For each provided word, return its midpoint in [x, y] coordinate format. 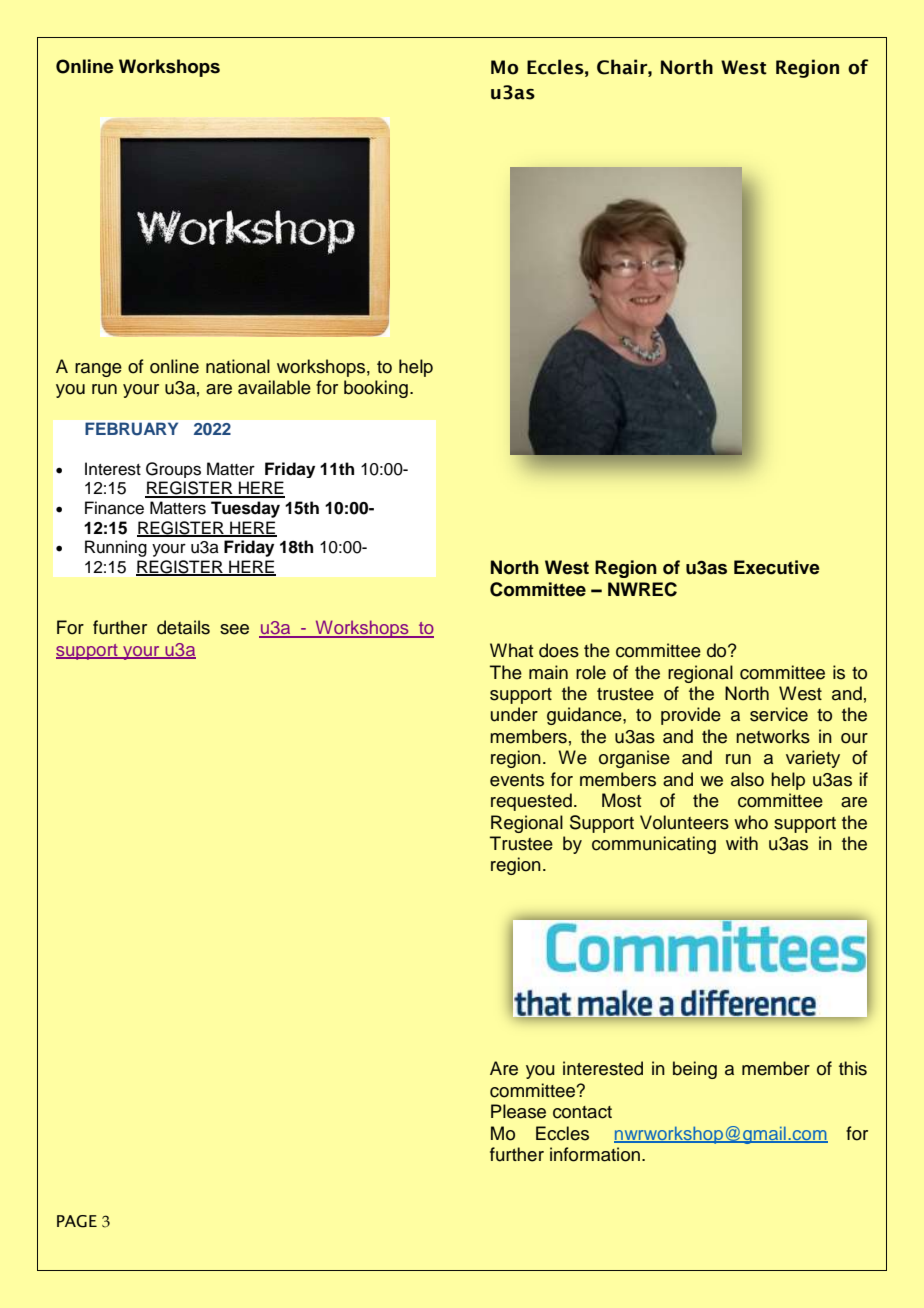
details [183, 627]
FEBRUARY [131, 429]
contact [582, 1112]
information [595, 1154]
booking [376, 389]
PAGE [77, 1221]
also [747, 779]
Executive [776, 567]
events [517, 780]
